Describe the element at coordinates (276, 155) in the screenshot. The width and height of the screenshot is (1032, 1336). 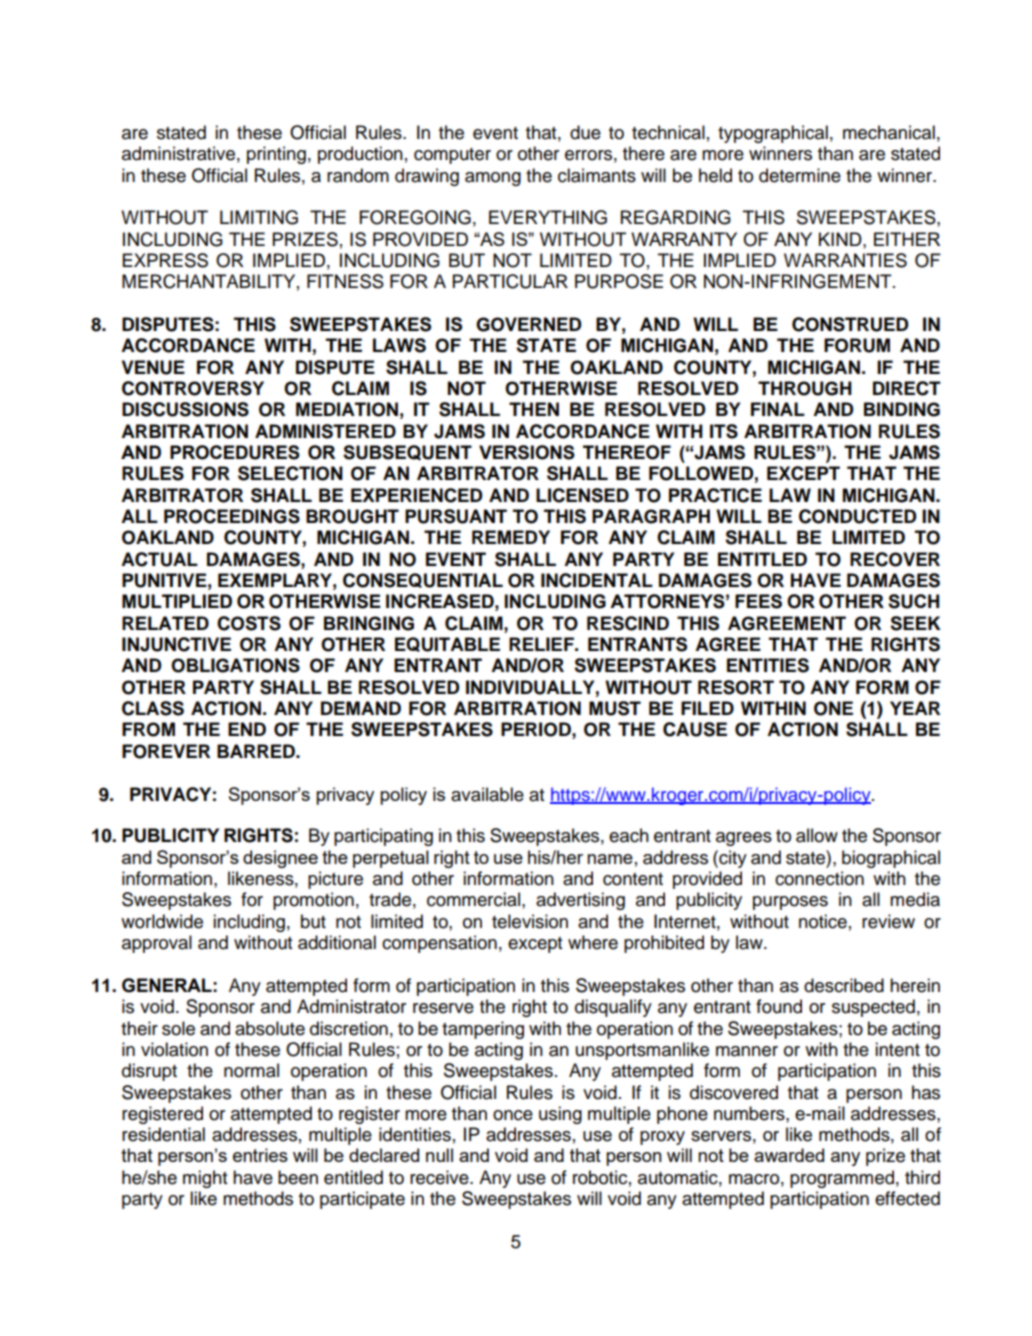
I see `printing` at that location.
